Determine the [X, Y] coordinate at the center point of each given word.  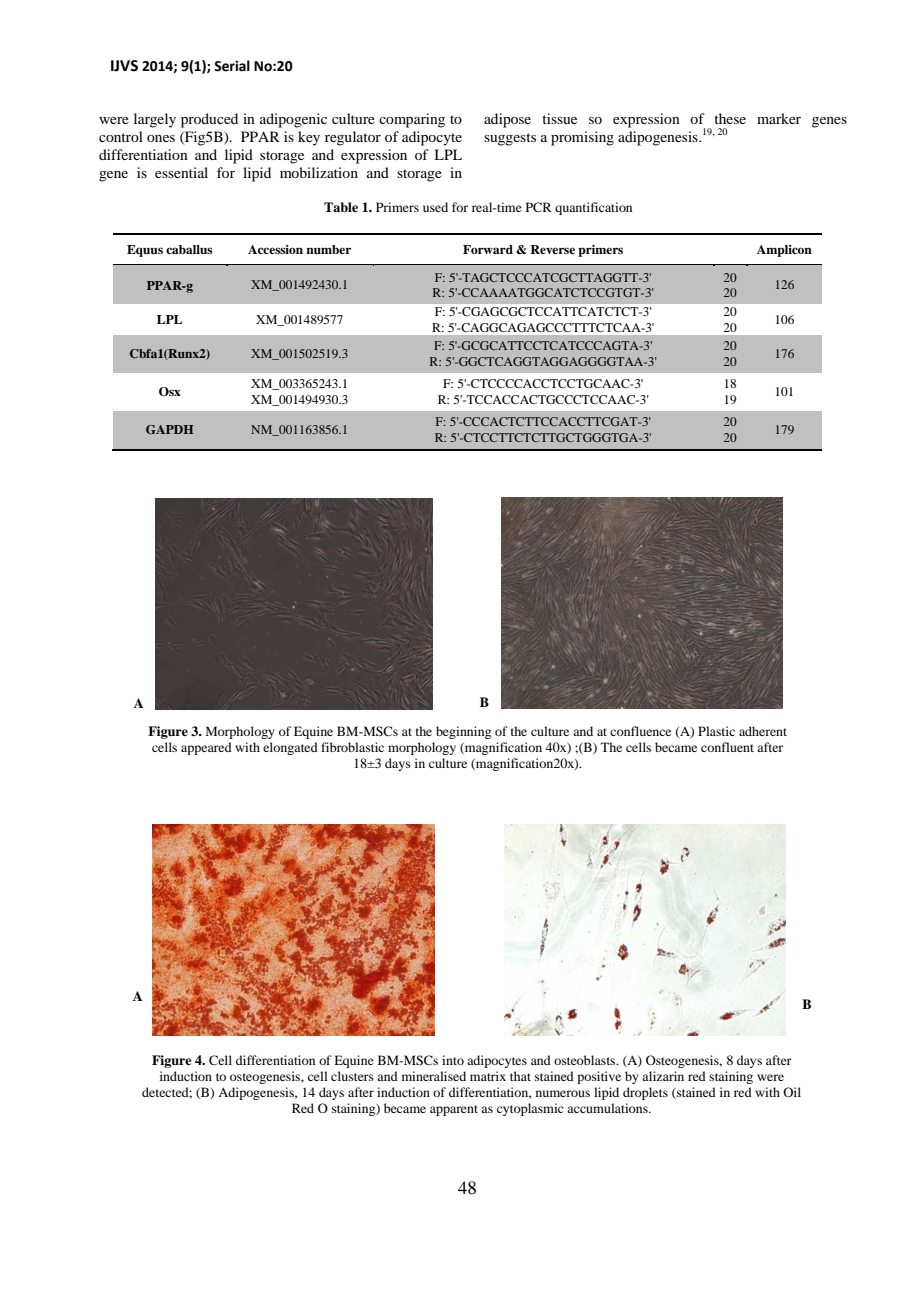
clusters [352, 1076]
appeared [206, 748]
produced [209, 120]
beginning [463, 732]
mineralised [434, 1076]
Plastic [716, 731]
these [730, 118]
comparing [412, 120]
